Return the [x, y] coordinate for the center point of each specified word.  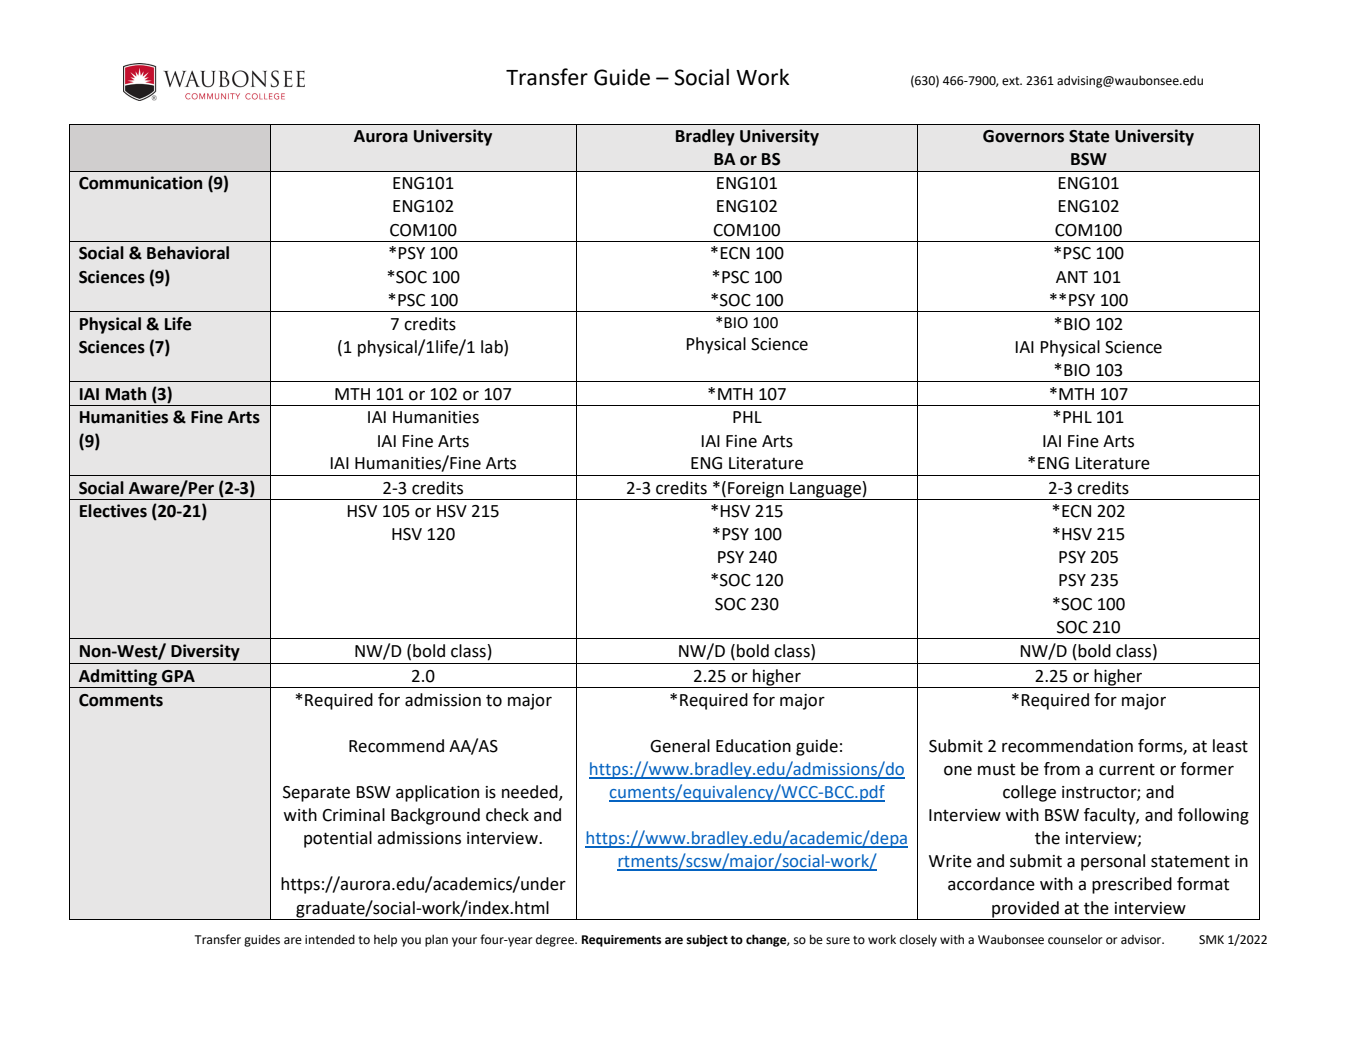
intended [330, 939]
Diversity [205, 652]
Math [126, 394]
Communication [140, 183]
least [1230, 746]
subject [707, 940]
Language [826, 489]
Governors [1023, 136]
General [680, 746]
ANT [1072, 277]
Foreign [756, 490]
